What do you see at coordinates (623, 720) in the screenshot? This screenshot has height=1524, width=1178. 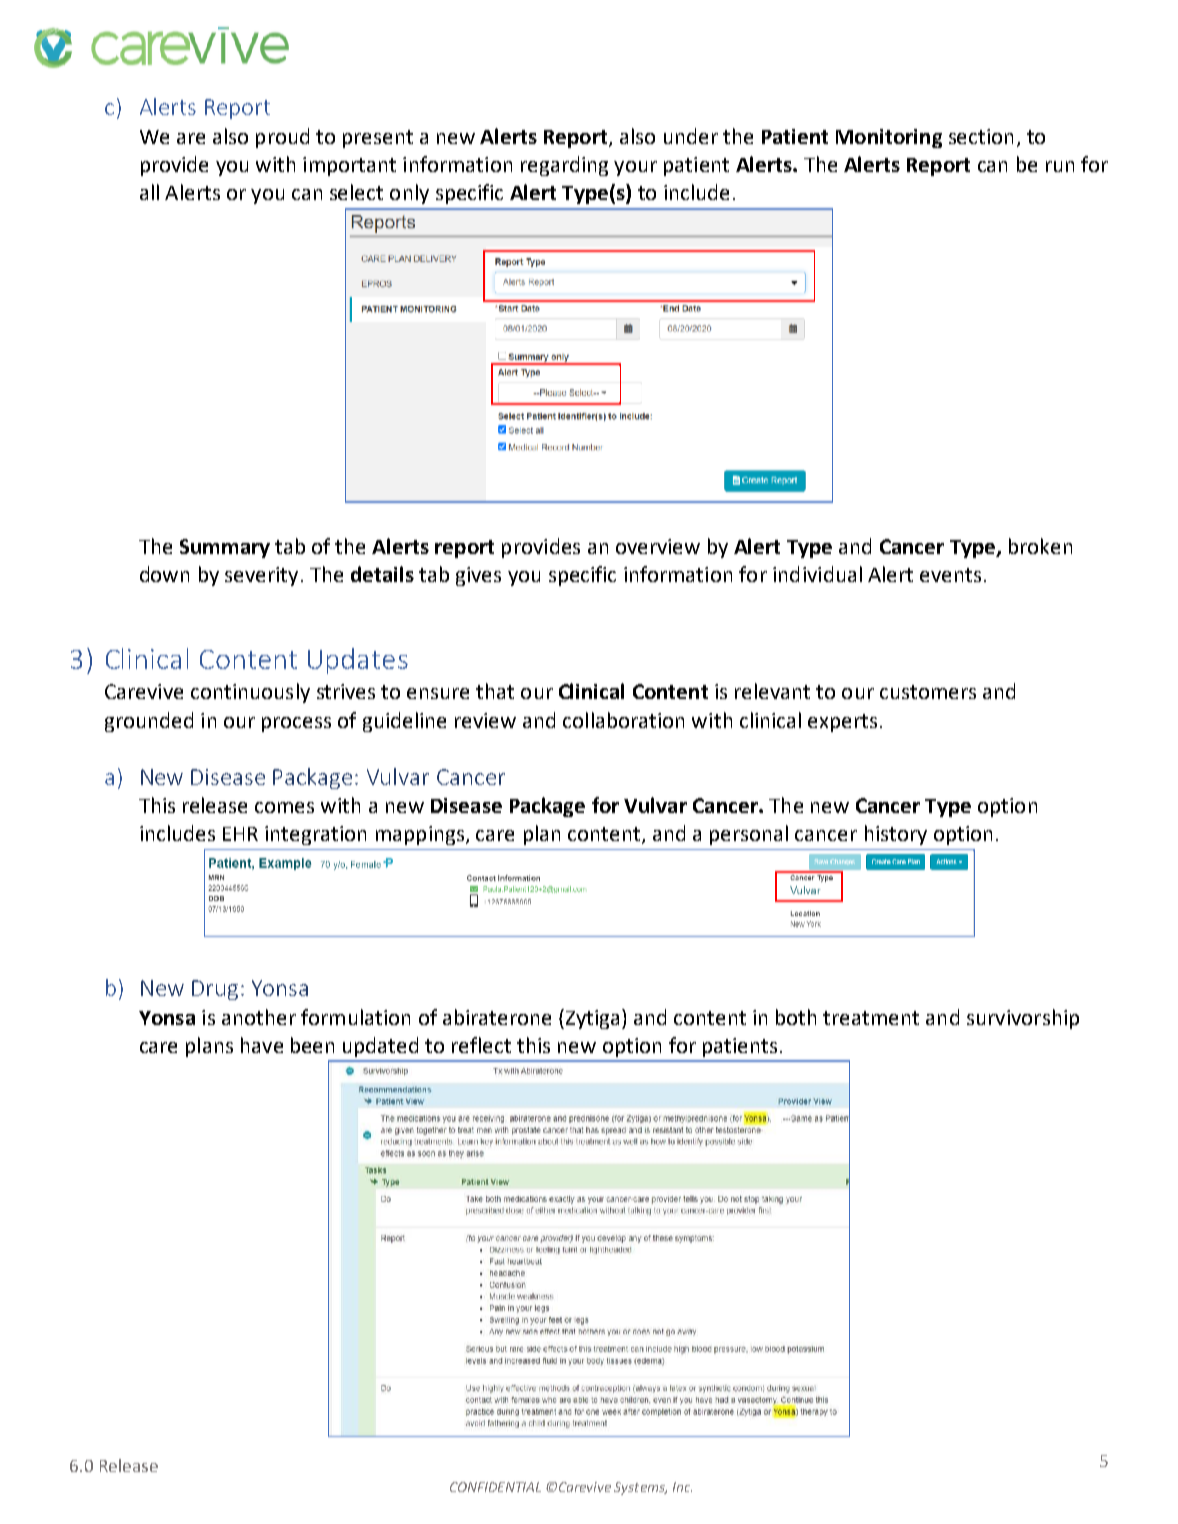 I see `collaboration` at bounding box center [623, 720].
